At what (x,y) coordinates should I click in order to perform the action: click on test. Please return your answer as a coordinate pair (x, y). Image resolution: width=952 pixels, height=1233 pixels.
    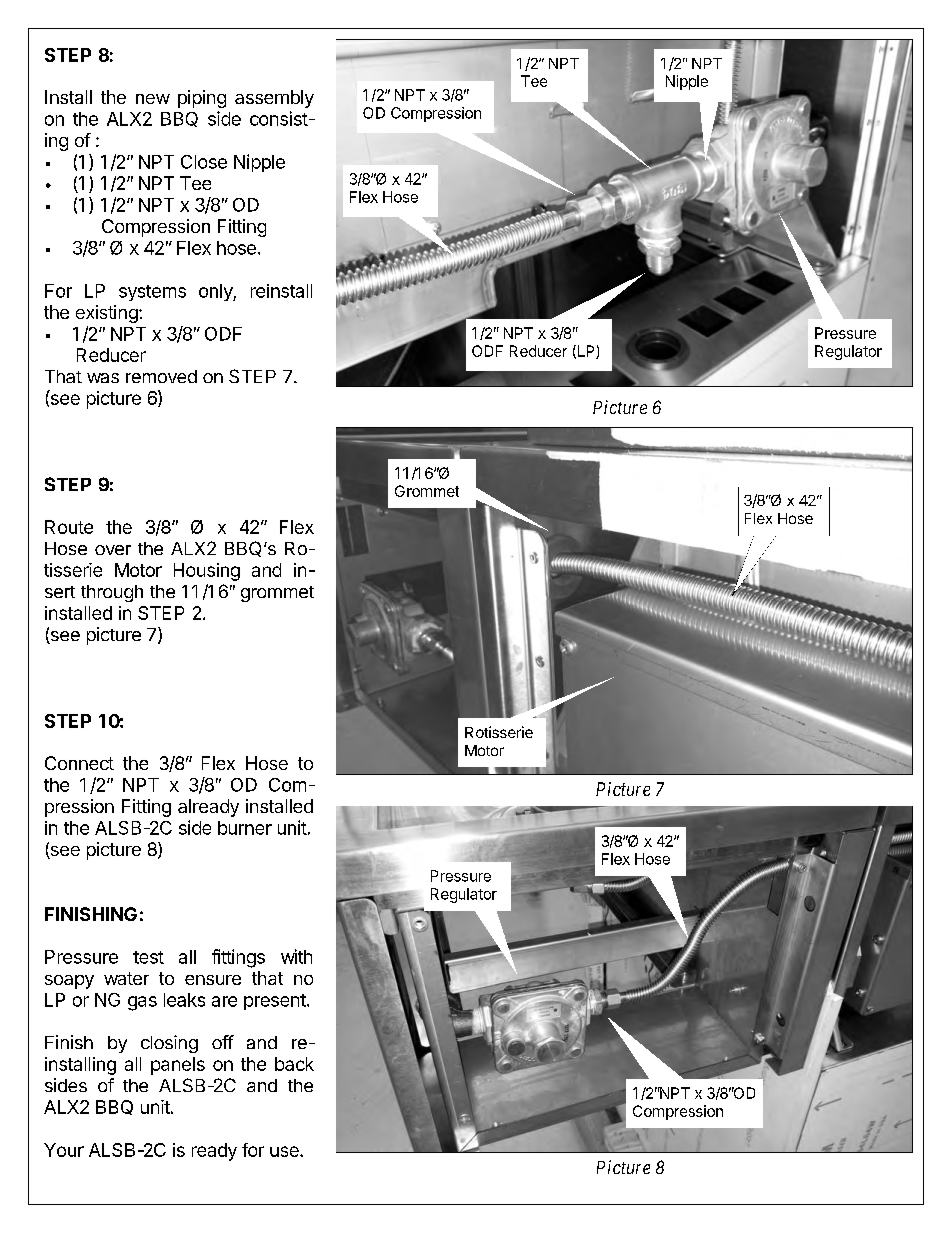
    Looking at the image, I should click on (148, 957).
